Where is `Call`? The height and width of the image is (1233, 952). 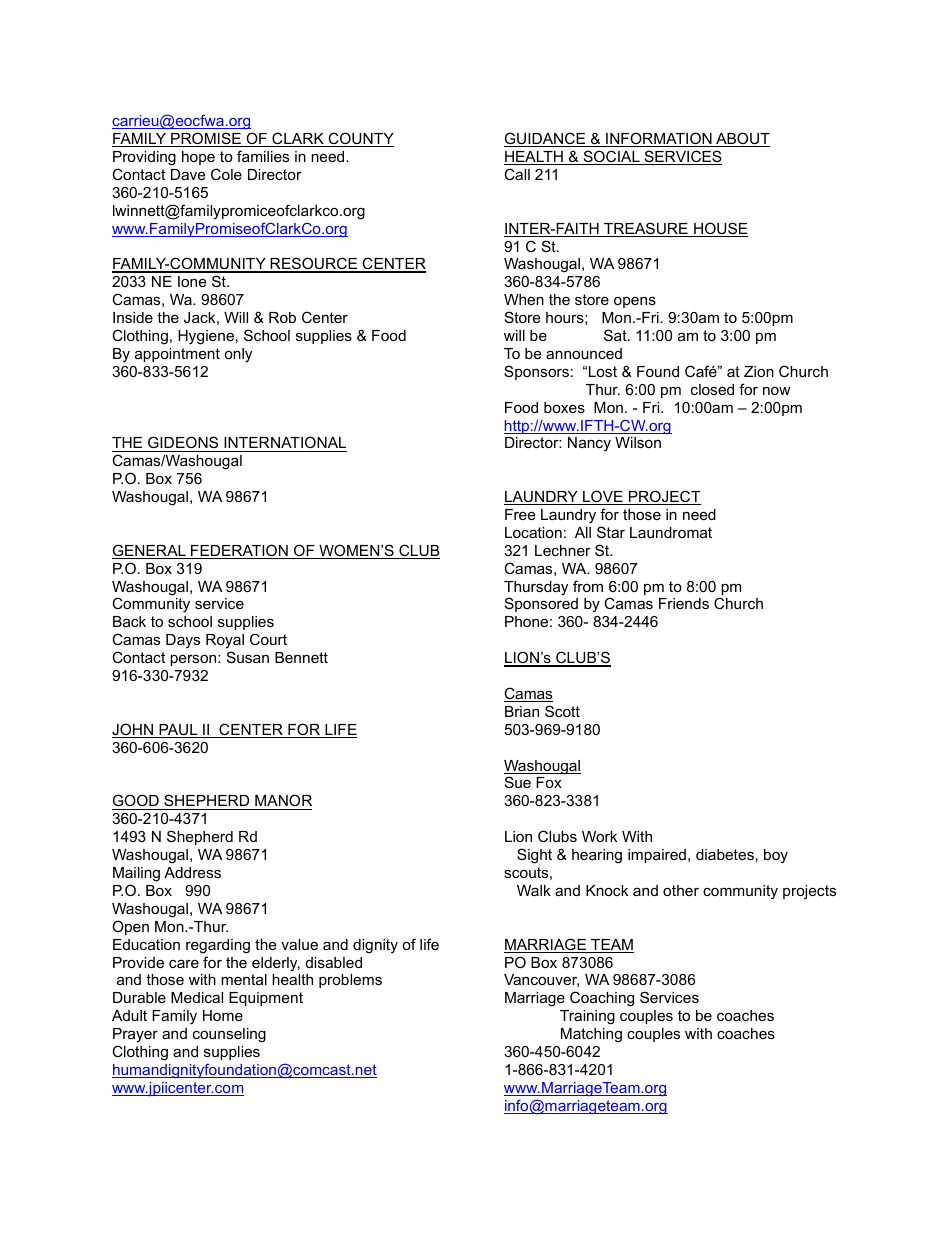
Call is located at coordinates (517, 174).
